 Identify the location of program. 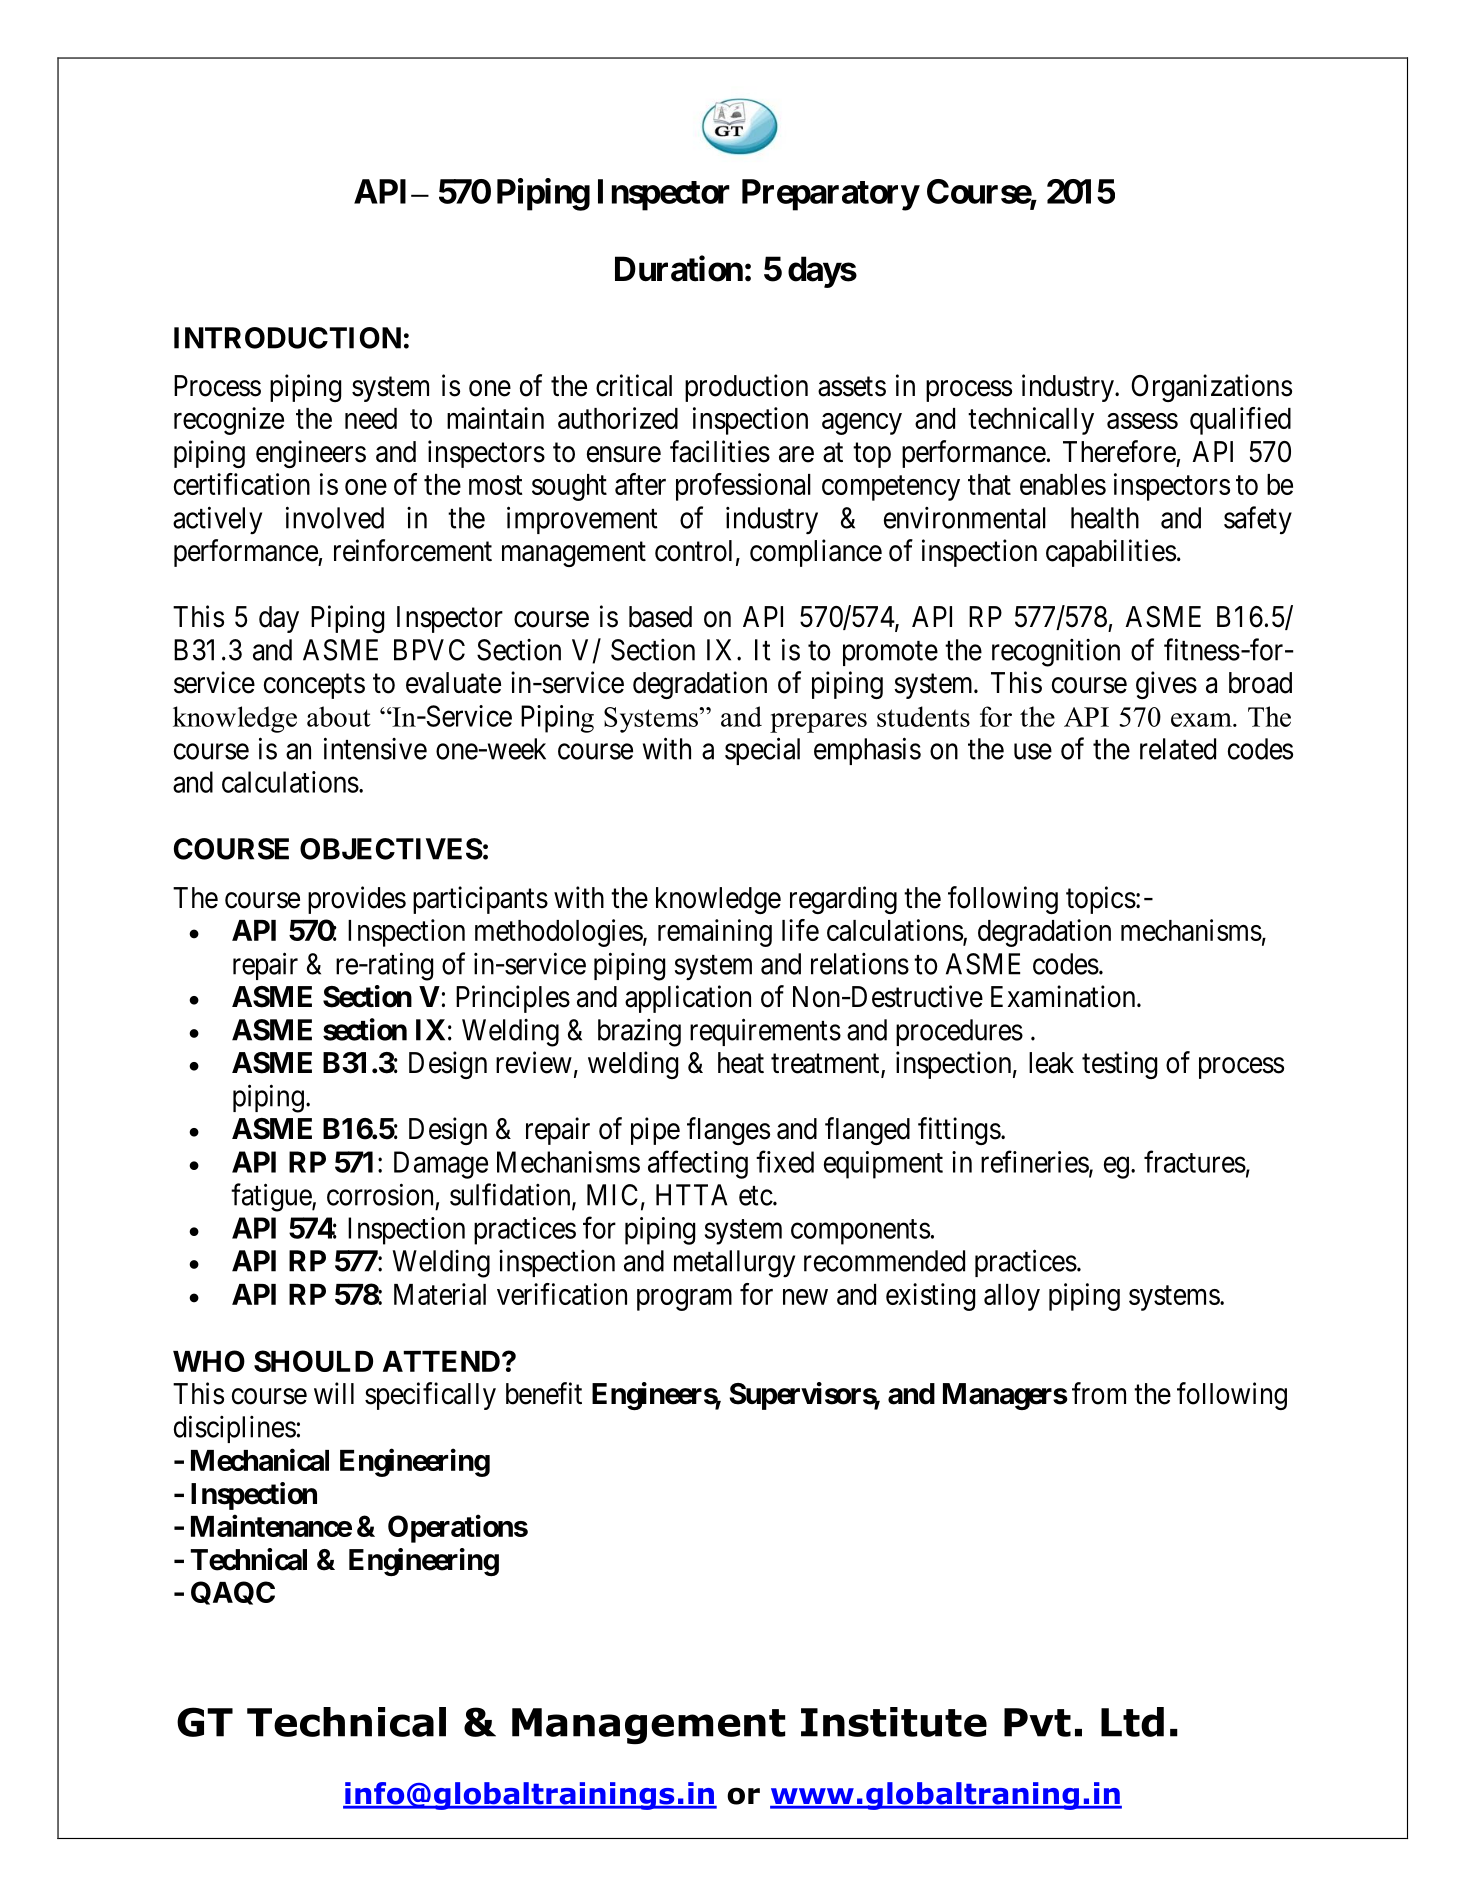
(684, 1300).
